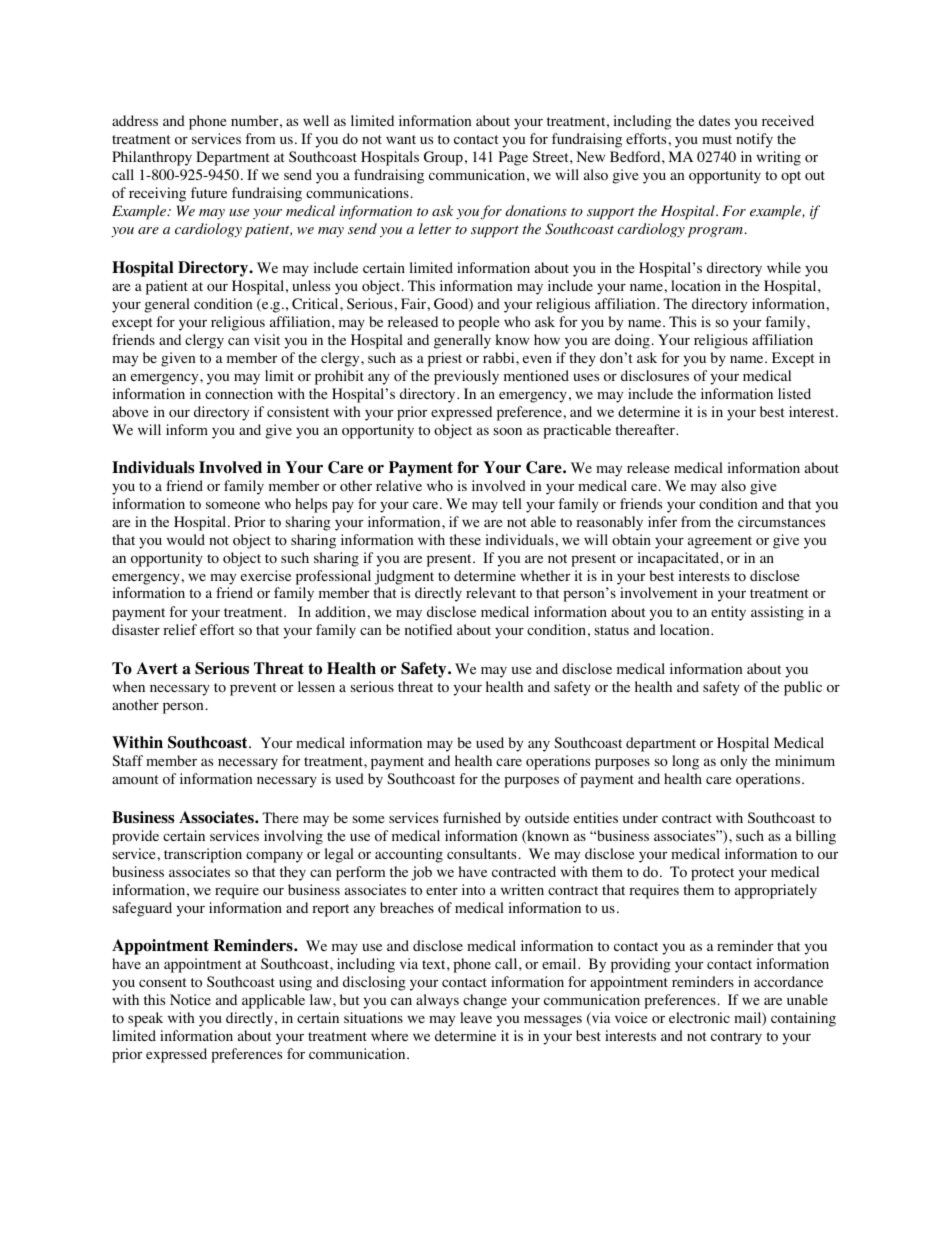  What do you see at coordinates (239, 394) in the screenshot?
I see `connection` at bounding box center [239, 394].
